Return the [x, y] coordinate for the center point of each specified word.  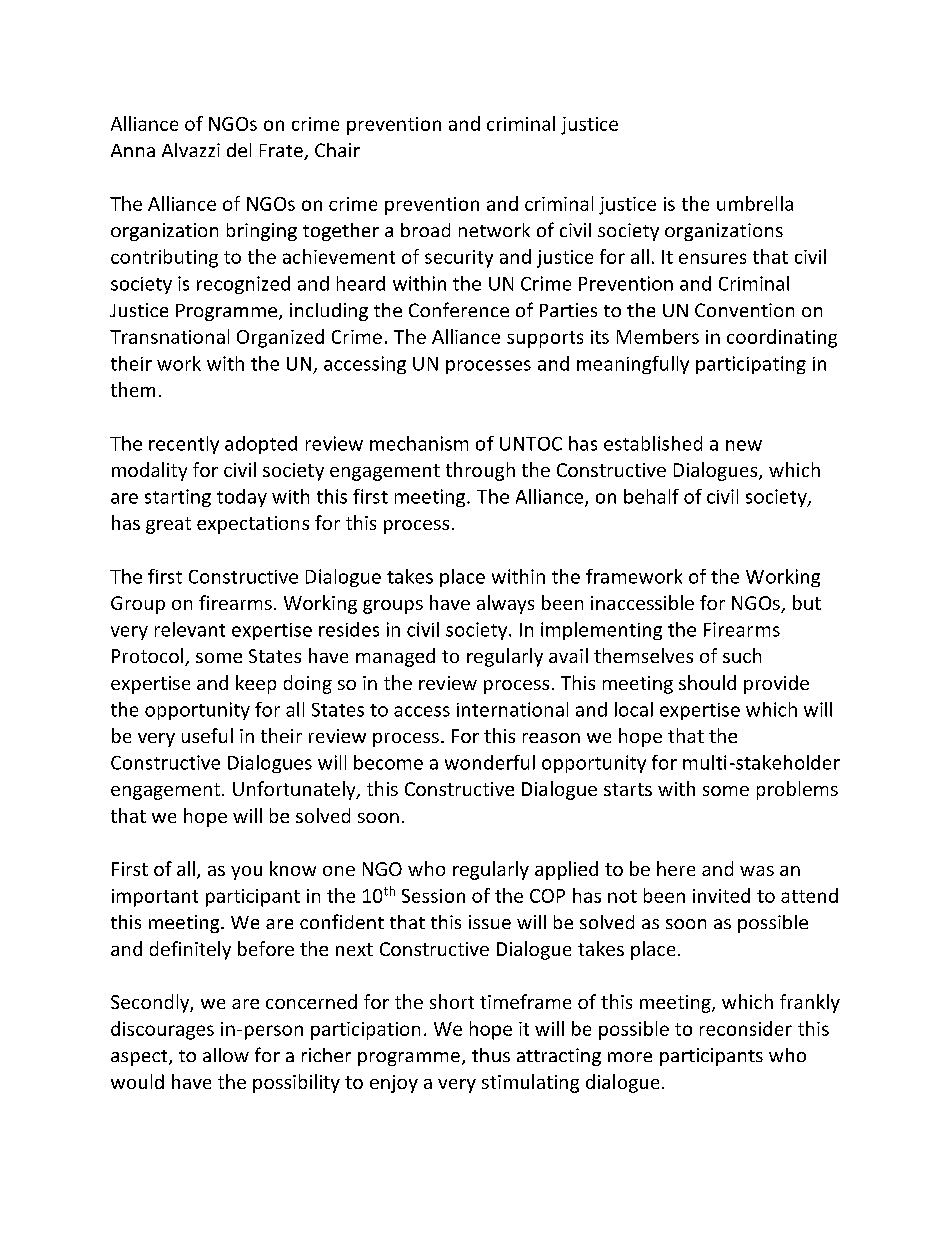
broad [425, 230]
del [239, 150]
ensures [712, 258]
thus [491, 1055]
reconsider [746, 1028]
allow [226, 1055]
